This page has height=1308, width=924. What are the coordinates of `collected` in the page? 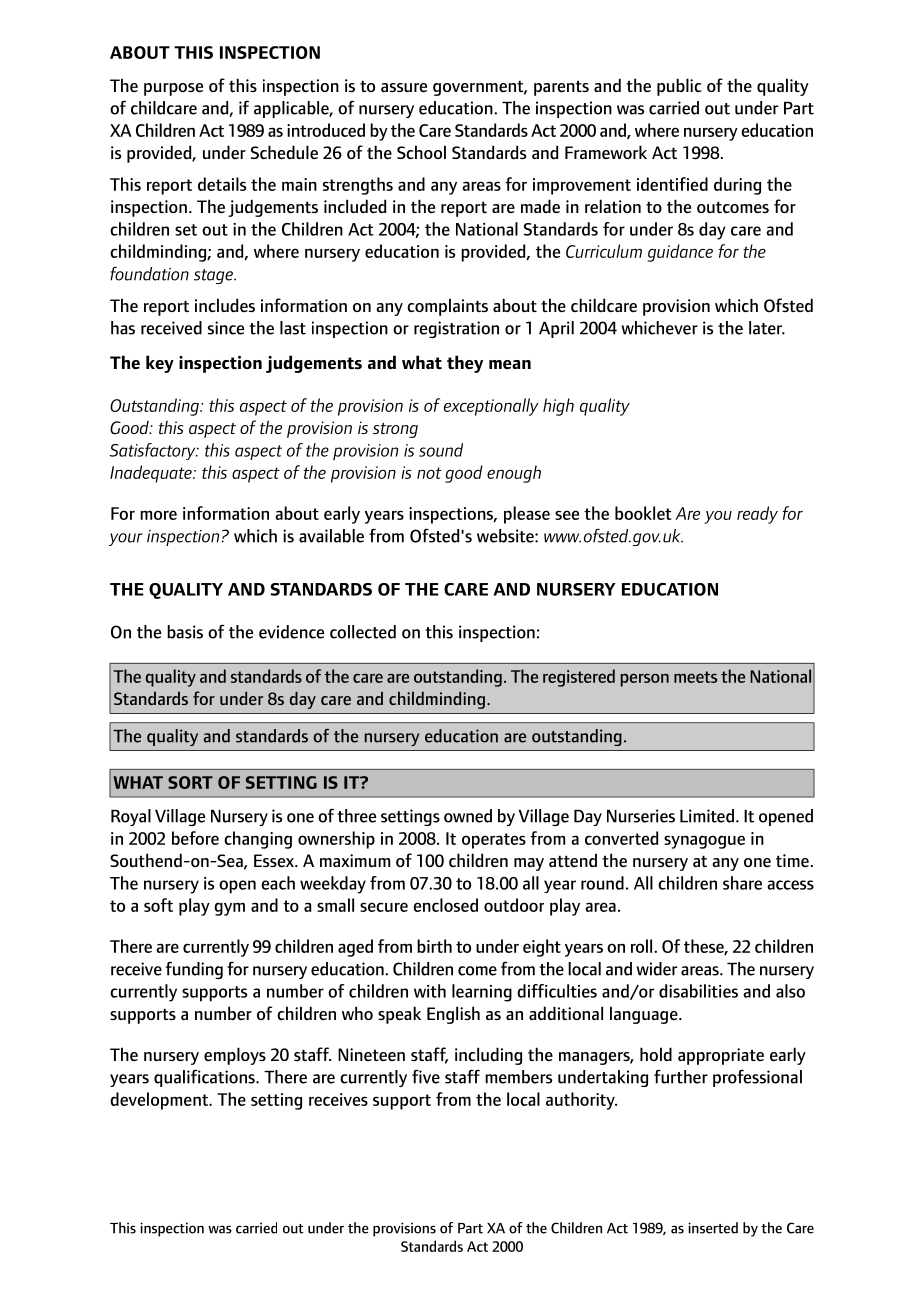 It's located at (363, 632).
